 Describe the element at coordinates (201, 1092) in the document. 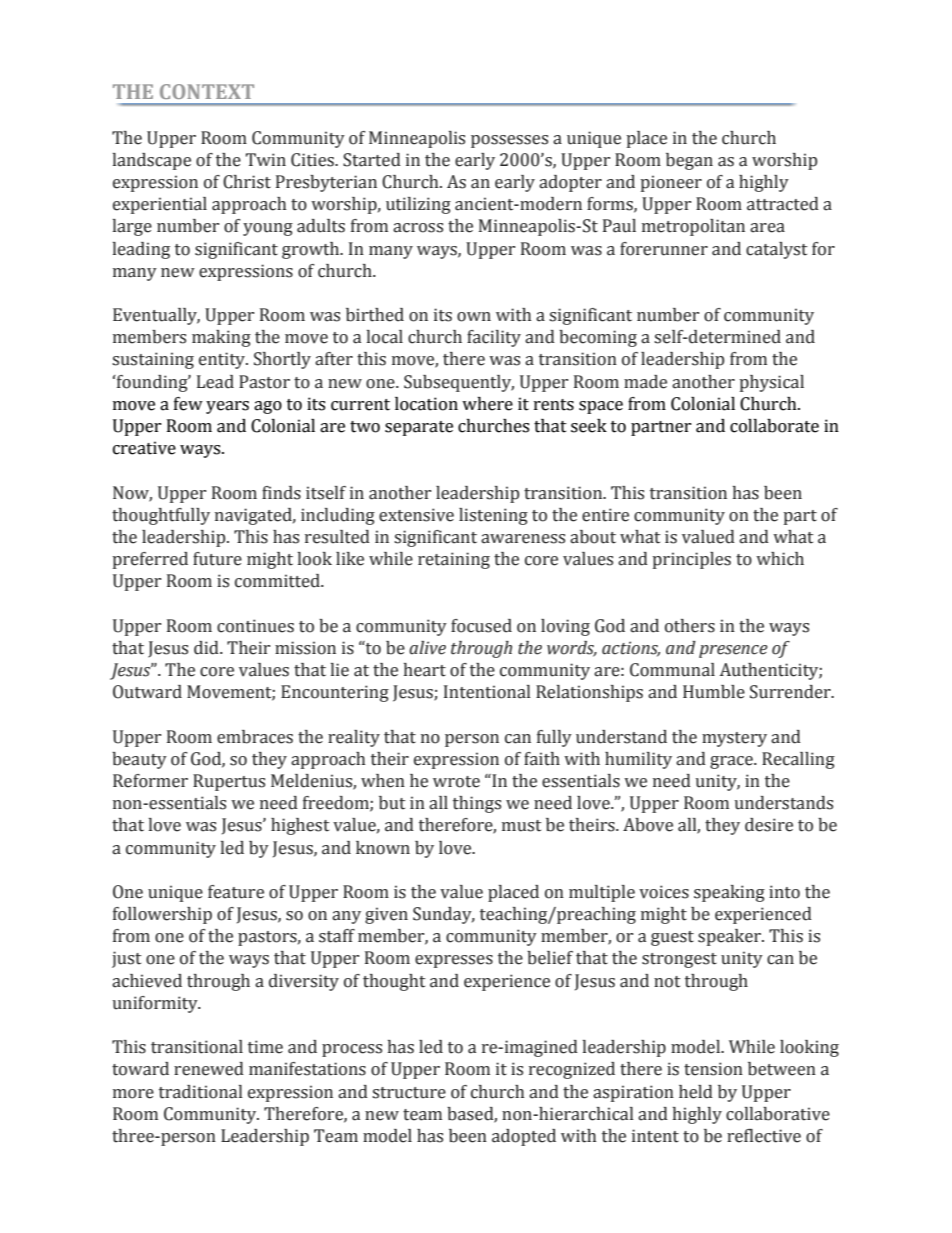

I see `traditional` at that location.
